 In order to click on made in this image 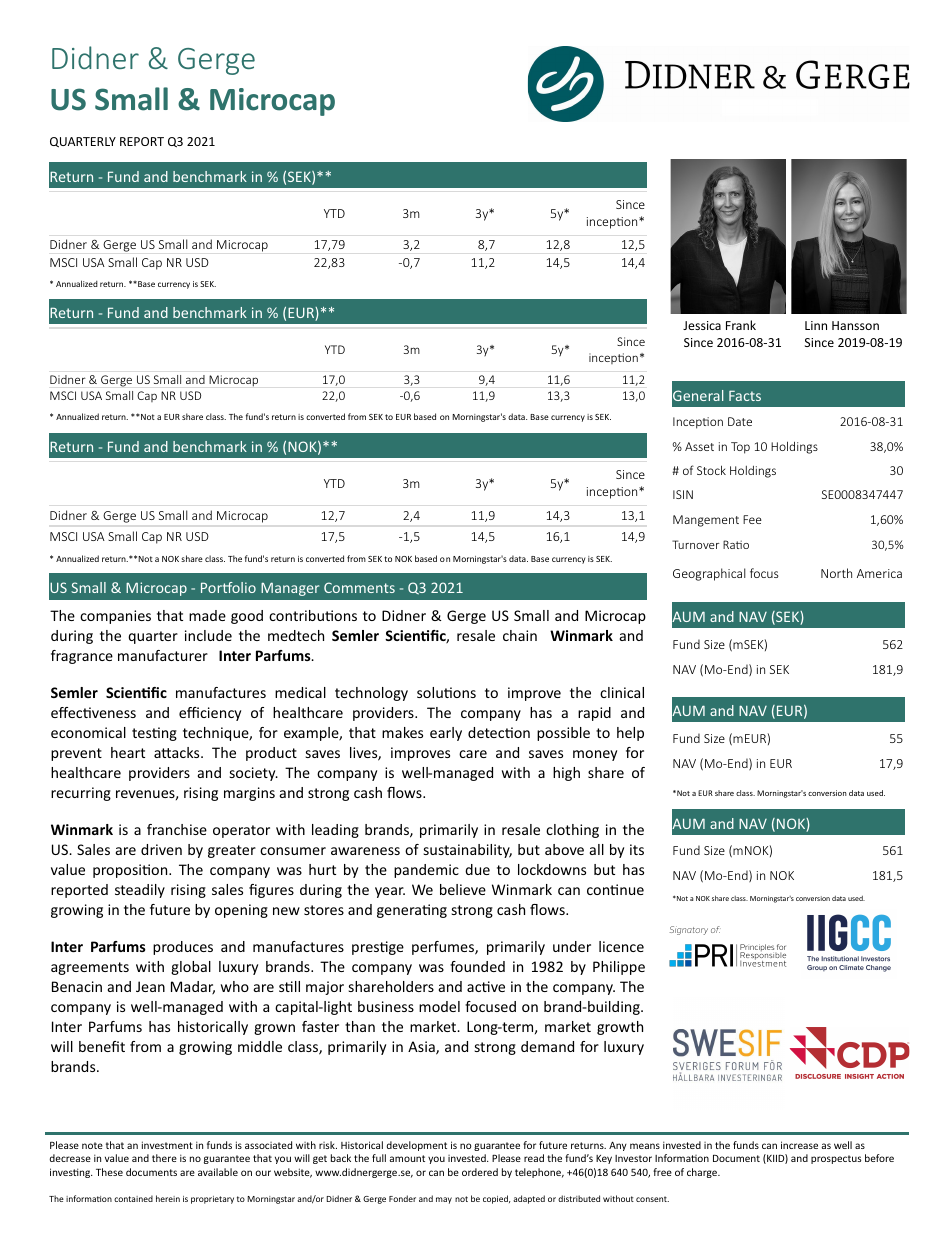, I will do `click(207, 615)`.
